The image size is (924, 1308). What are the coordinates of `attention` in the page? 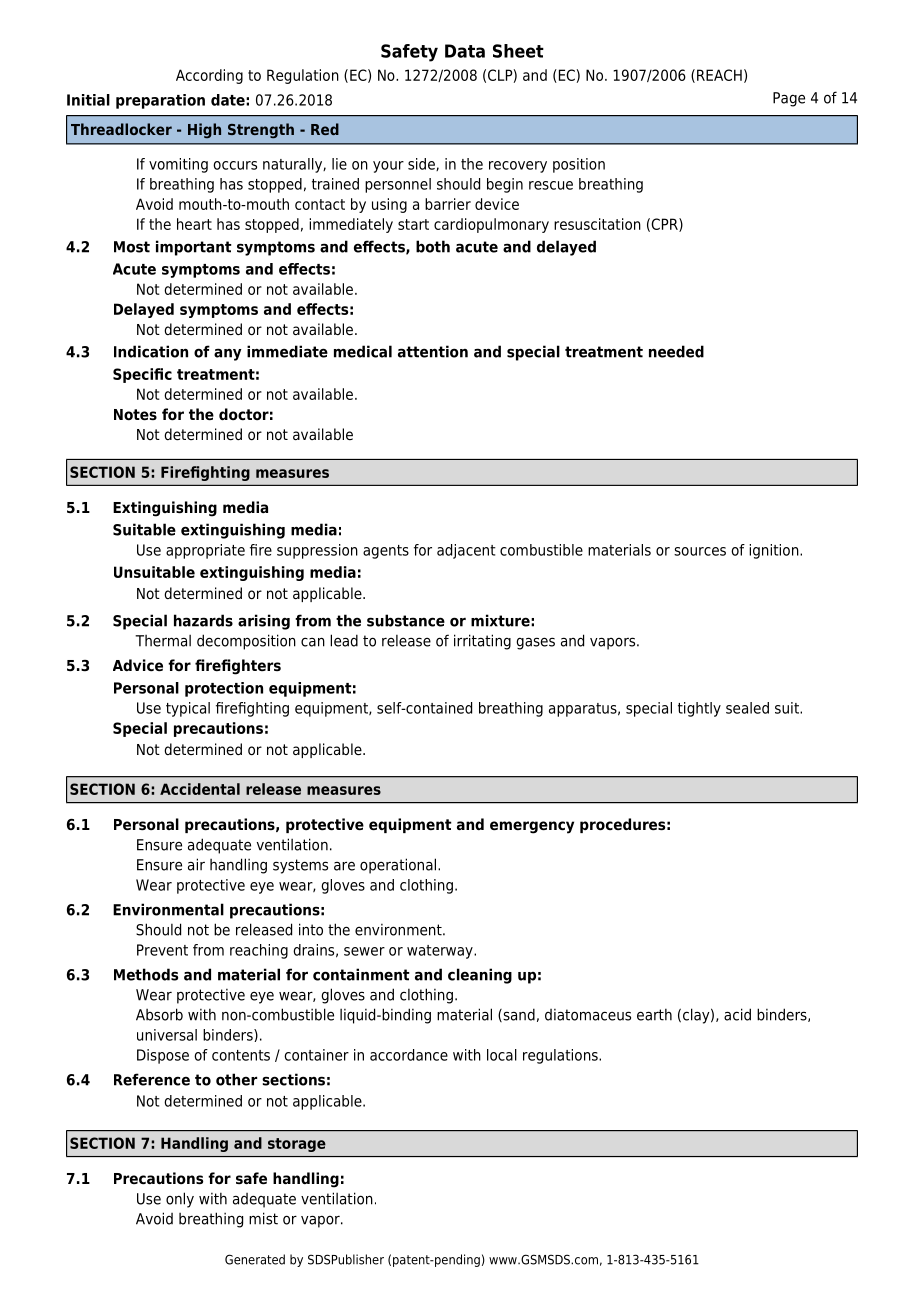 It's located at (433, 351).
